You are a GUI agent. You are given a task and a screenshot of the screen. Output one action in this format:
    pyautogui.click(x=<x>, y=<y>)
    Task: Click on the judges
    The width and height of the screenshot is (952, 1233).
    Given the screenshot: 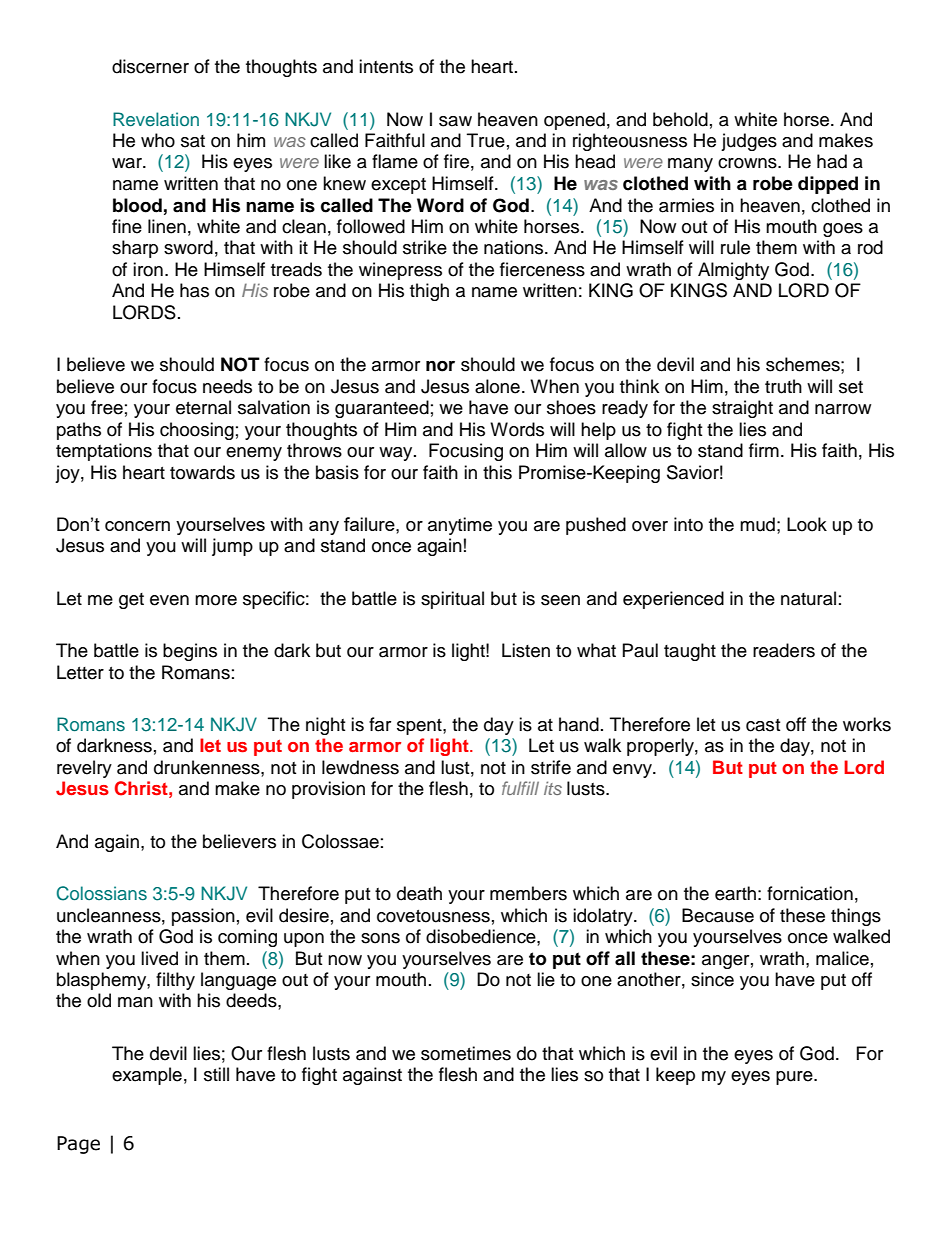 What is the action you would take?
    pyautogui.click(x=749, y=142)
